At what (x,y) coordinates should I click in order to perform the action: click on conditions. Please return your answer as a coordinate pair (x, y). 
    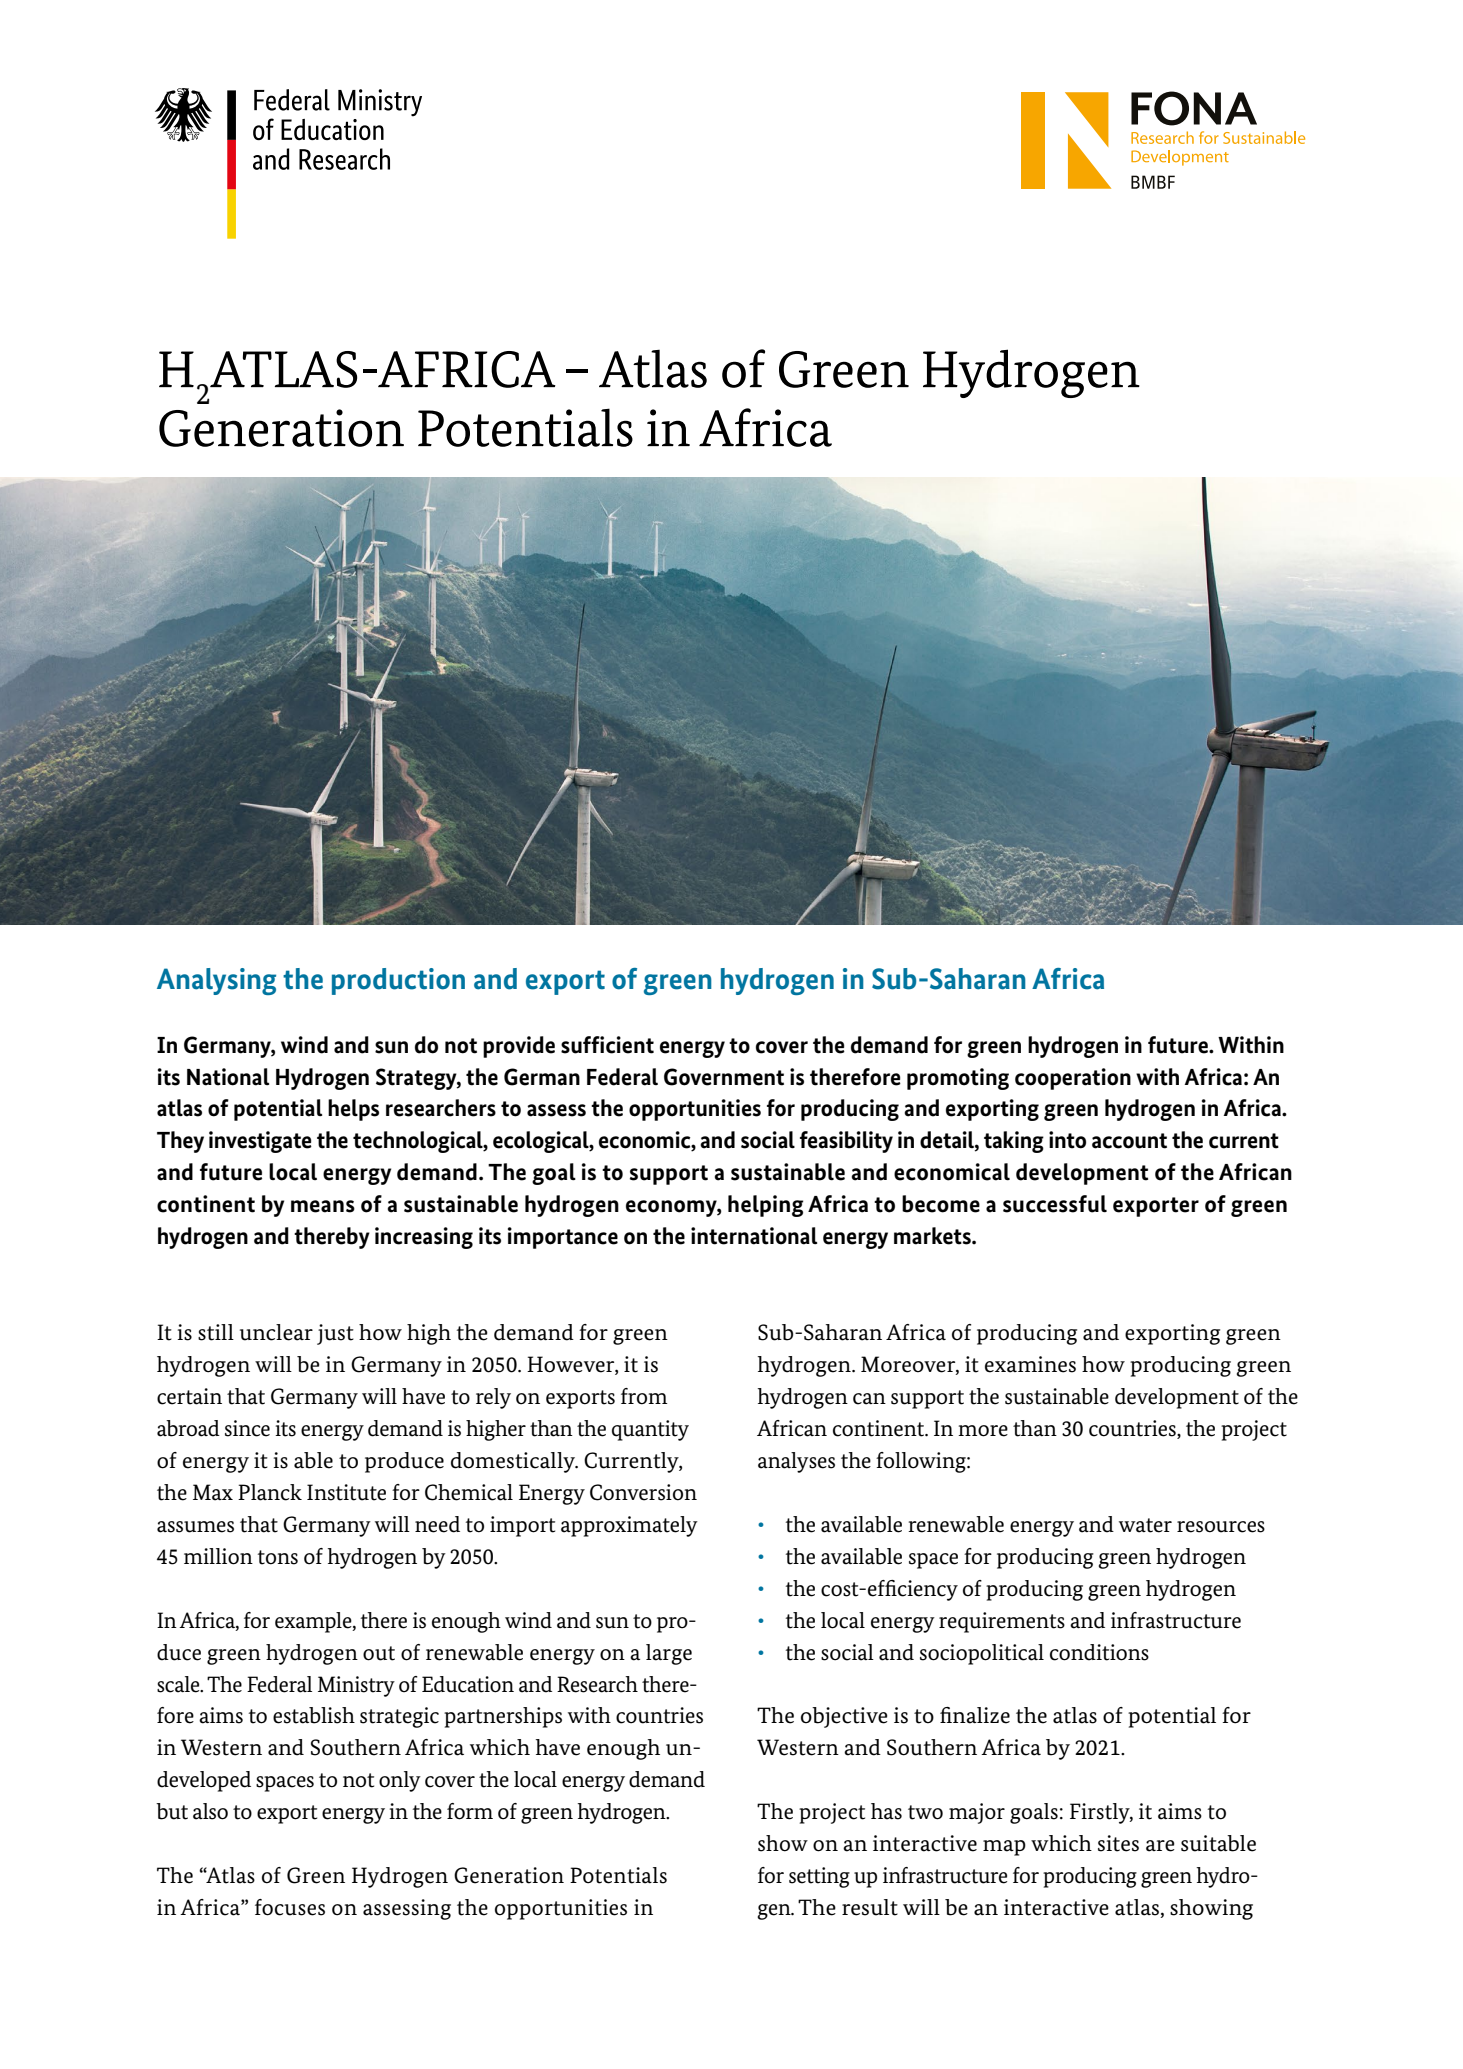
    Looking at the image, I should click on (1099, 1652).
